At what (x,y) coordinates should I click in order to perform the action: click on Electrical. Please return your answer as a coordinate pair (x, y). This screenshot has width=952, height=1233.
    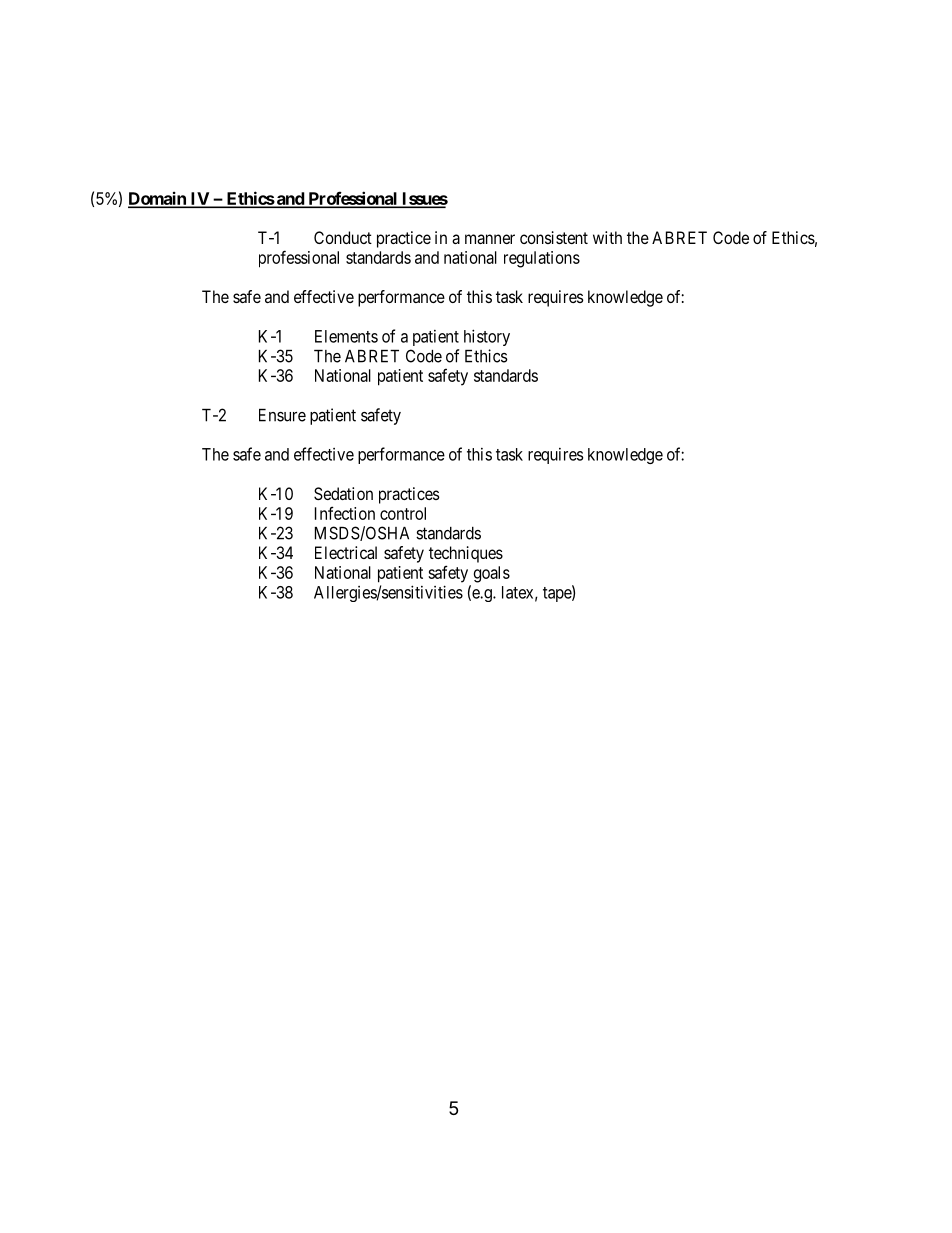
    Looking at the image, I should click on (346, 552).
